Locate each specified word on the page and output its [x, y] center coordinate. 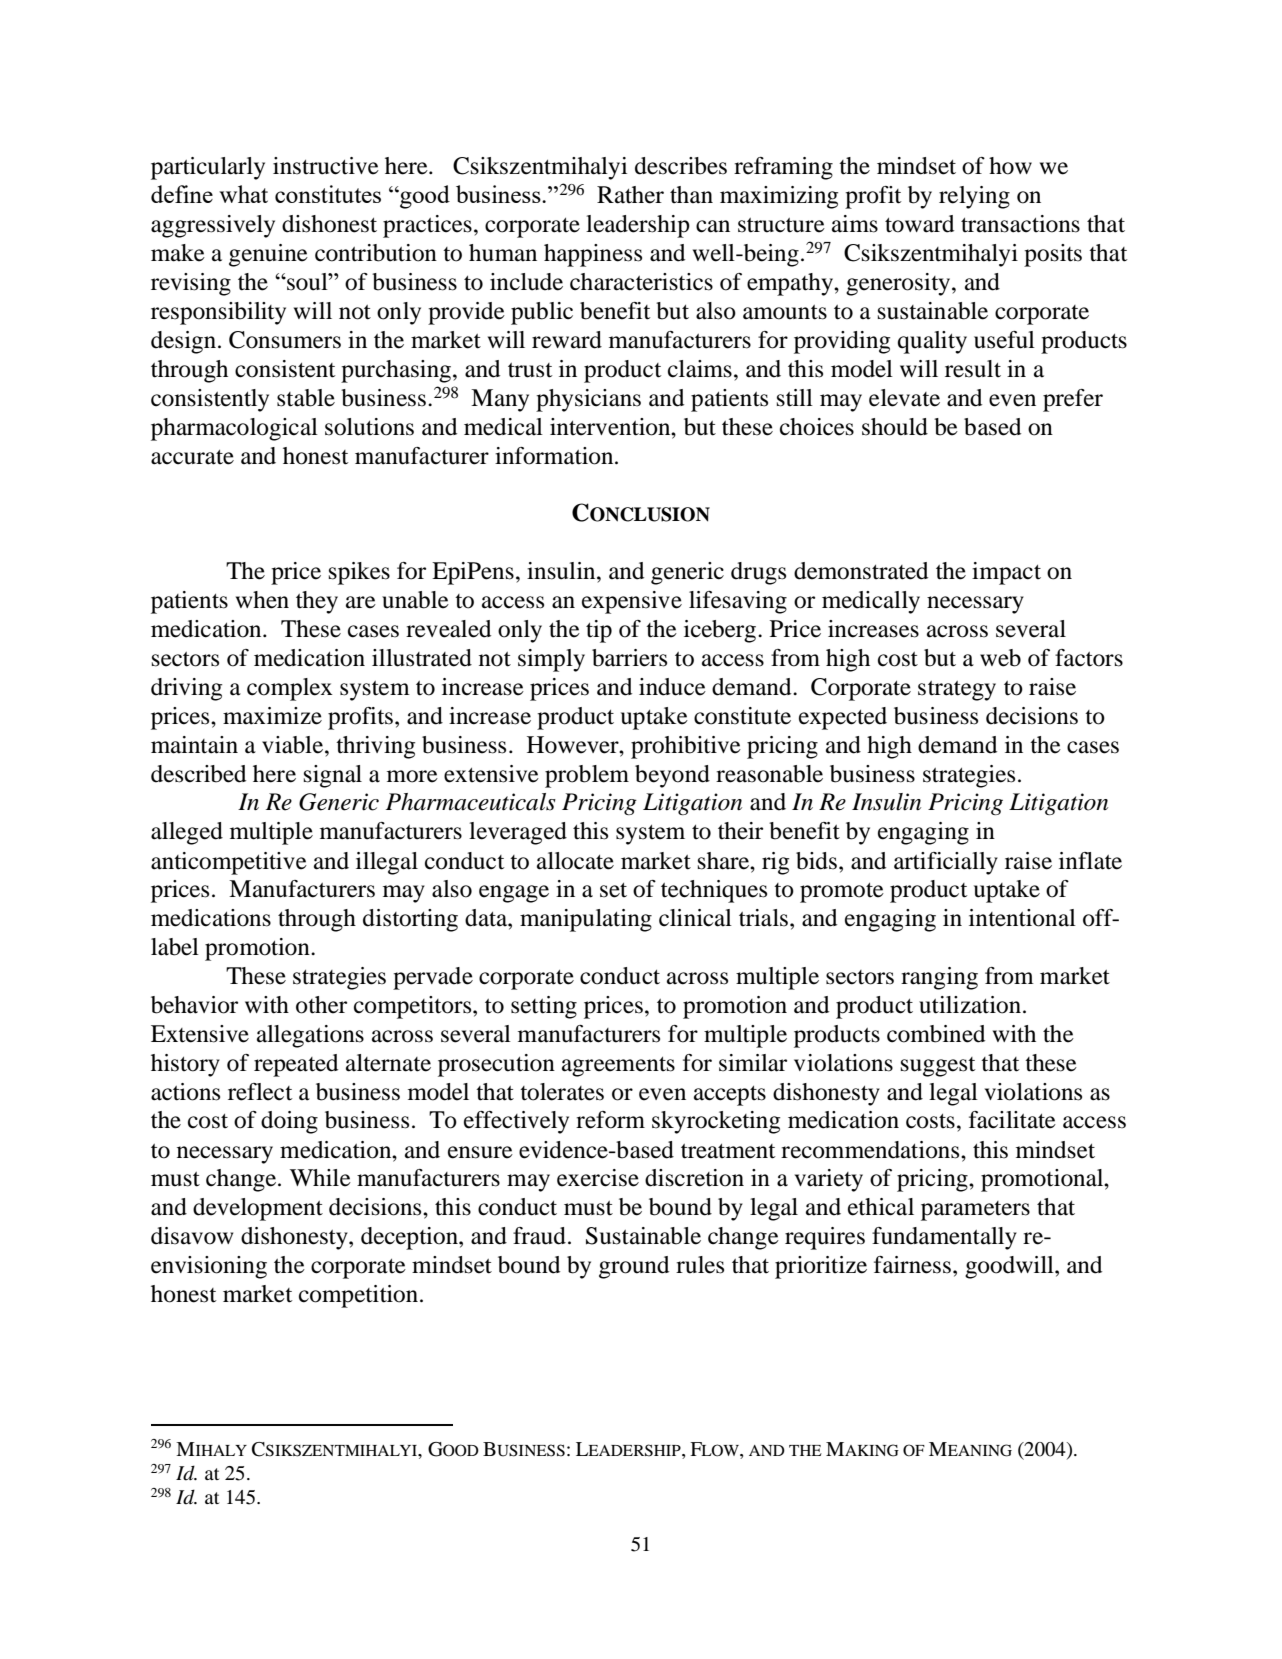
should [895, 427]
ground [634, 1267]
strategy [957, 691]
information [555, 456]
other [321, 1005]
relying [974, 197]
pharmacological [234, 429]
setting [544, 1007]
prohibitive [686, 747]
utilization [970, 1005]
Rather [630, 195]
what [243, 194]
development [258, 1209]
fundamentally [944, 1238]
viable [294, 745]
